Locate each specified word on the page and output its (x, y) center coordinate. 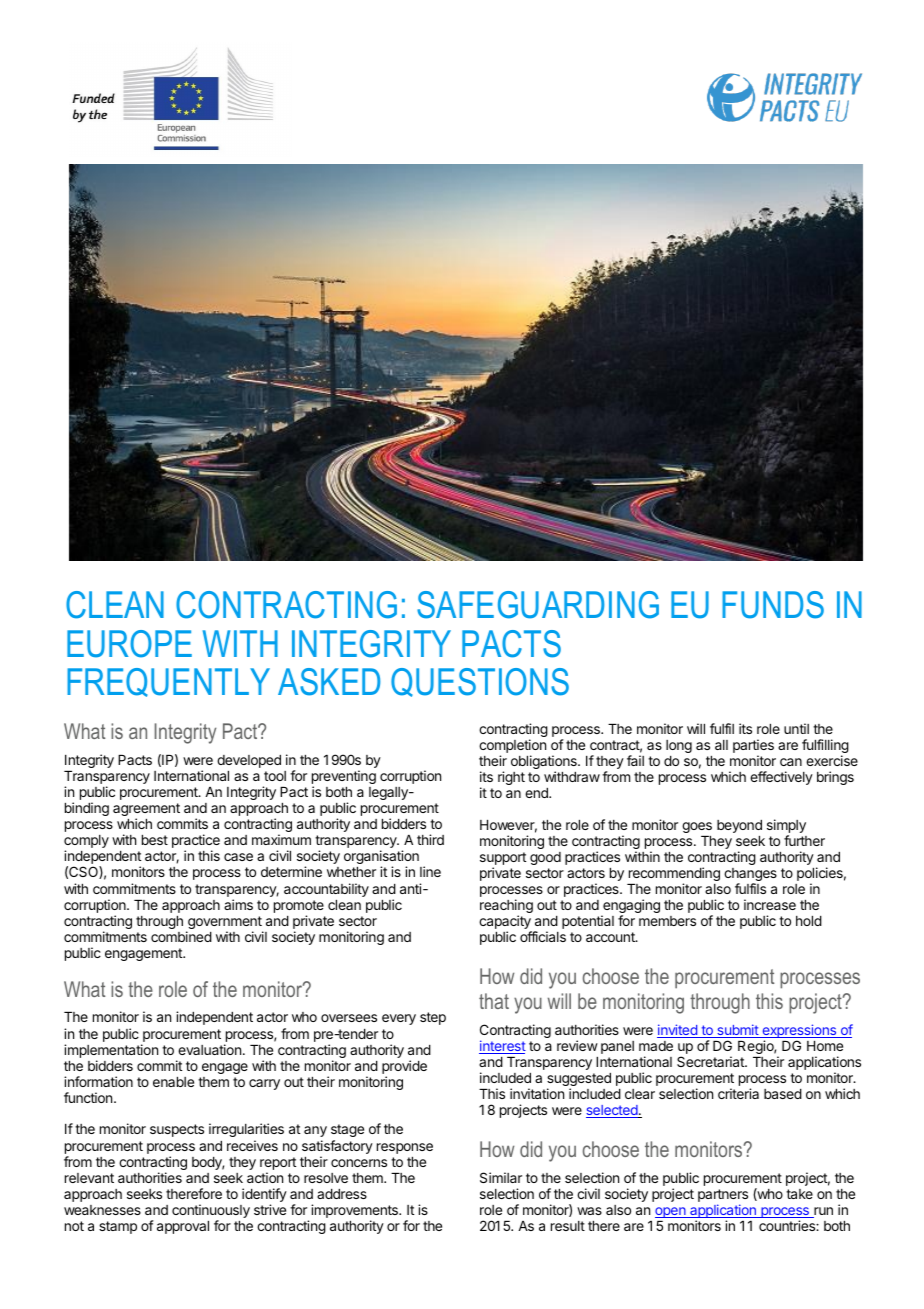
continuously (211, 1212)
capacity (505, 923)
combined (181, 936)
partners (723, 1197)
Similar (501, 1177)
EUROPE (129, 644)
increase (770, 904)
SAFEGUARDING (538, 605)
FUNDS (773, 605)
